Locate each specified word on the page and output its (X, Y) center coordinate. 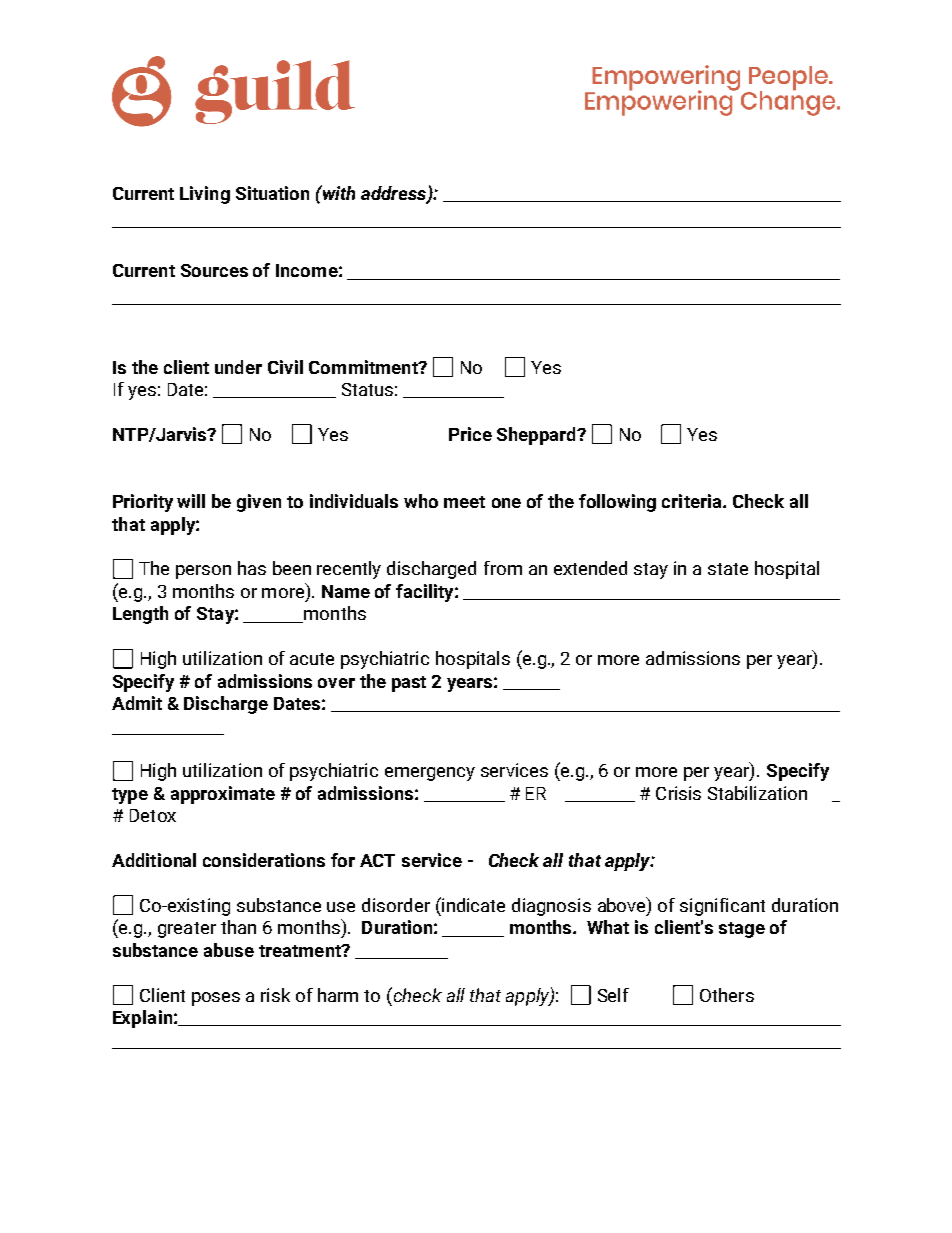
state (728, 569)
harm (338, 995)
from (503, 568)
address (395, 194)
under (238, 367)
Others (727, 995)
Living (205, 195)
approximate (223, 795)
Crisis (678, 793)
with (337, 192)
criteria (693, 501)
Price (470, 434)
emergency (430, 774)
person (203, 572)
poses (216, 999)
